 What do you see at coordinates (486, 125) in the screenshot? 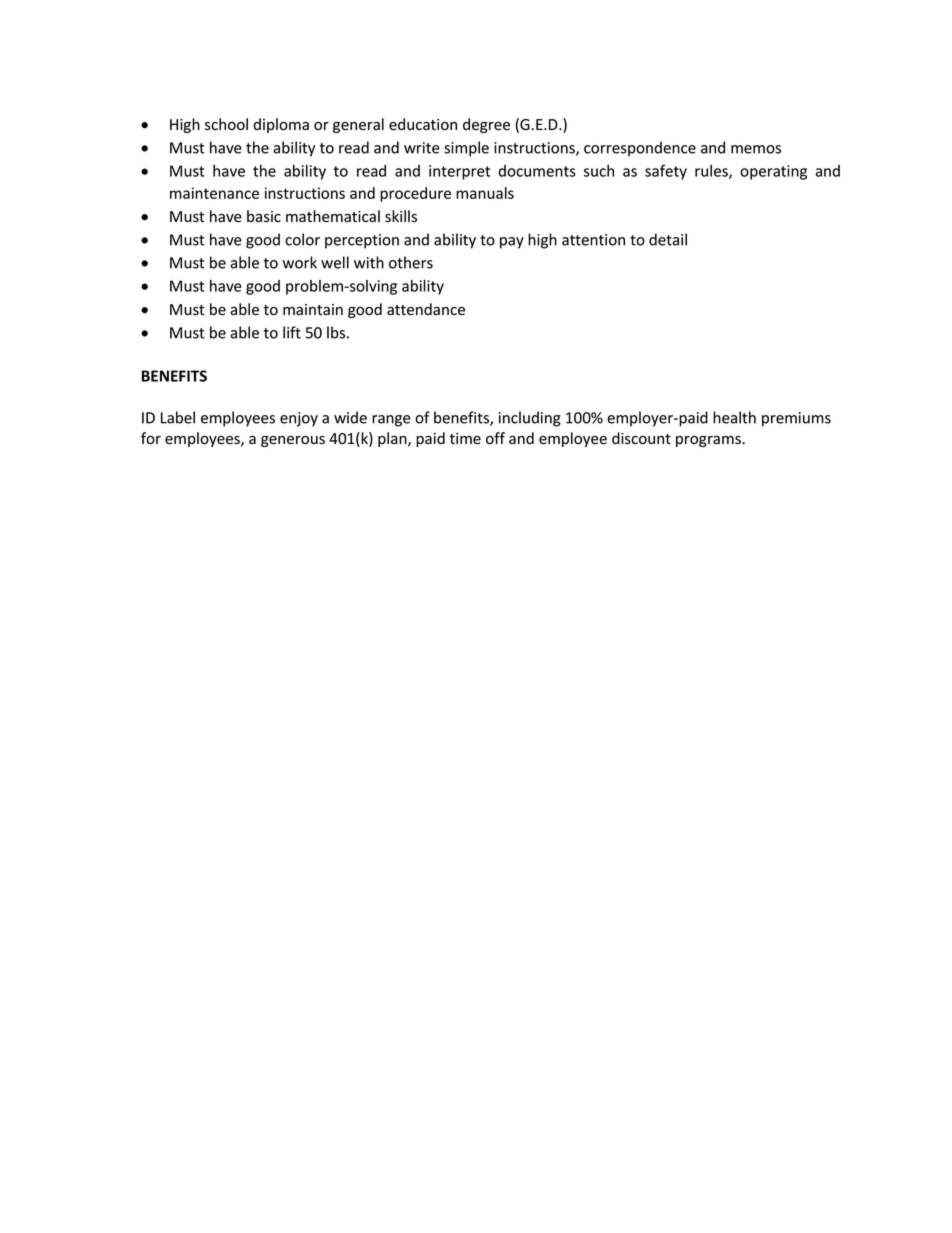
I see `degree` at bounding box center [486, 125].
